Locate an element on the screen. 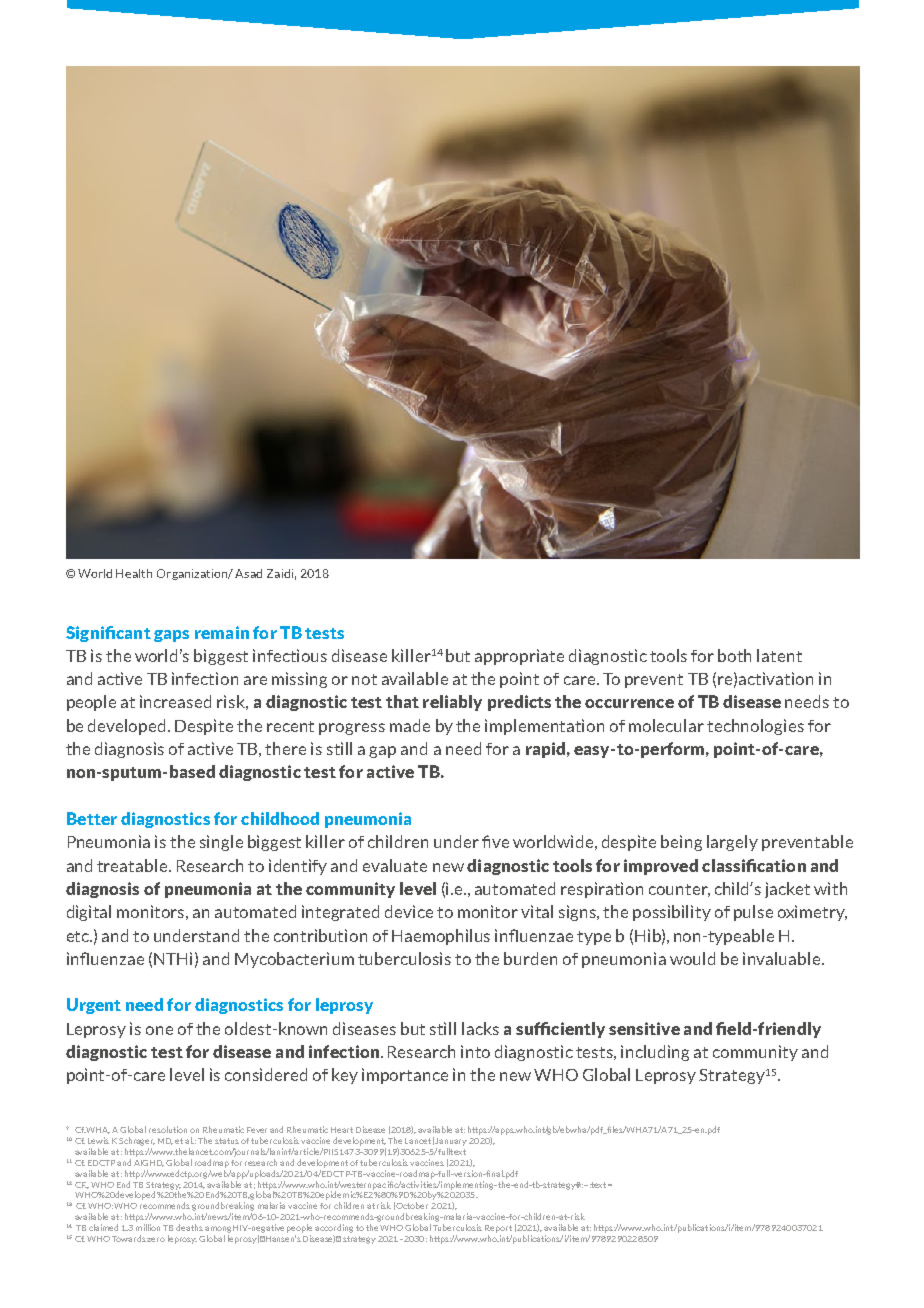  digital is located at coordinates (89, 913).
